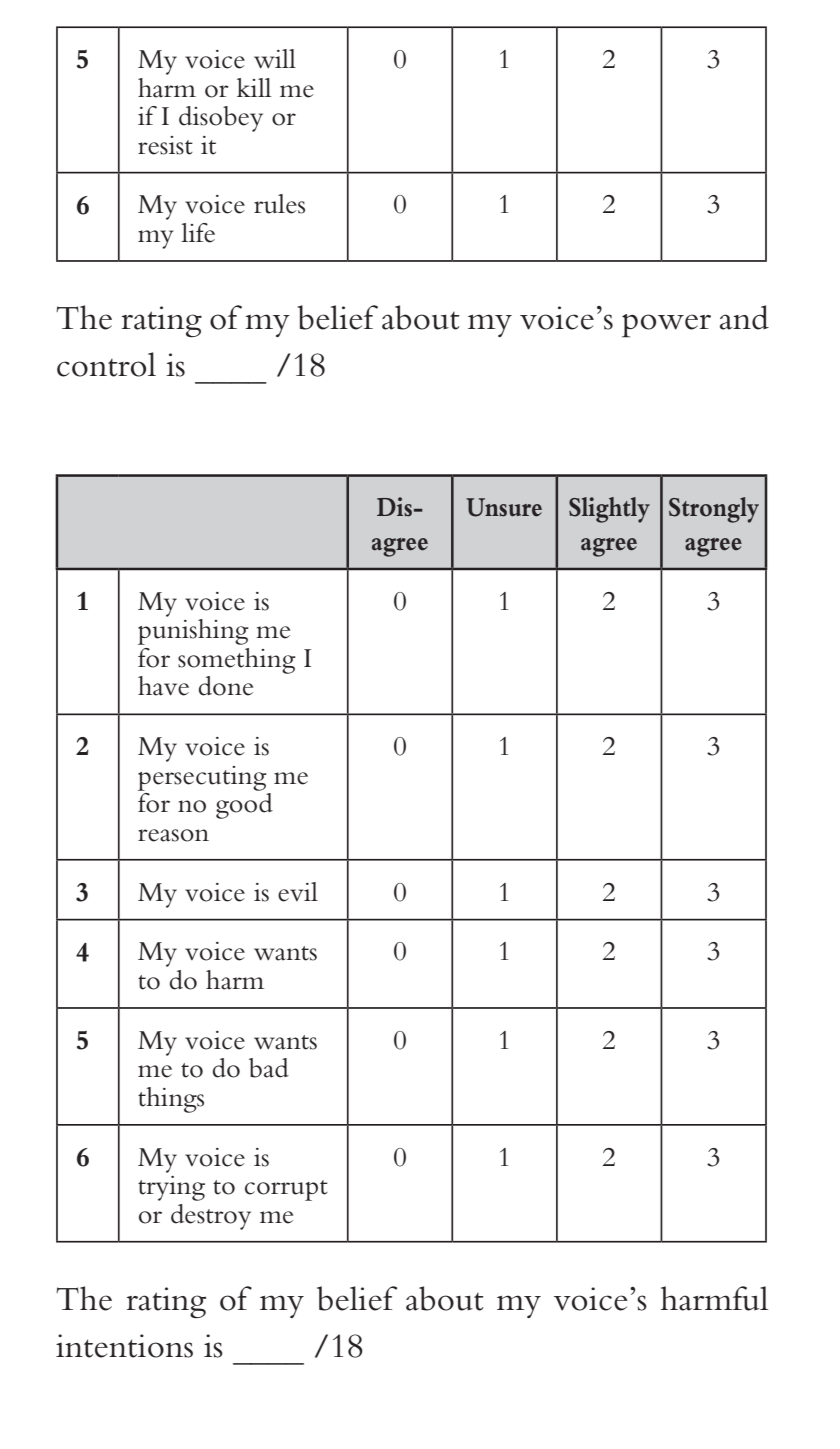  What do you see at coordinates (714, 510) in the screenshot?
I see `Strongly` at bounding box center [714, 510].
